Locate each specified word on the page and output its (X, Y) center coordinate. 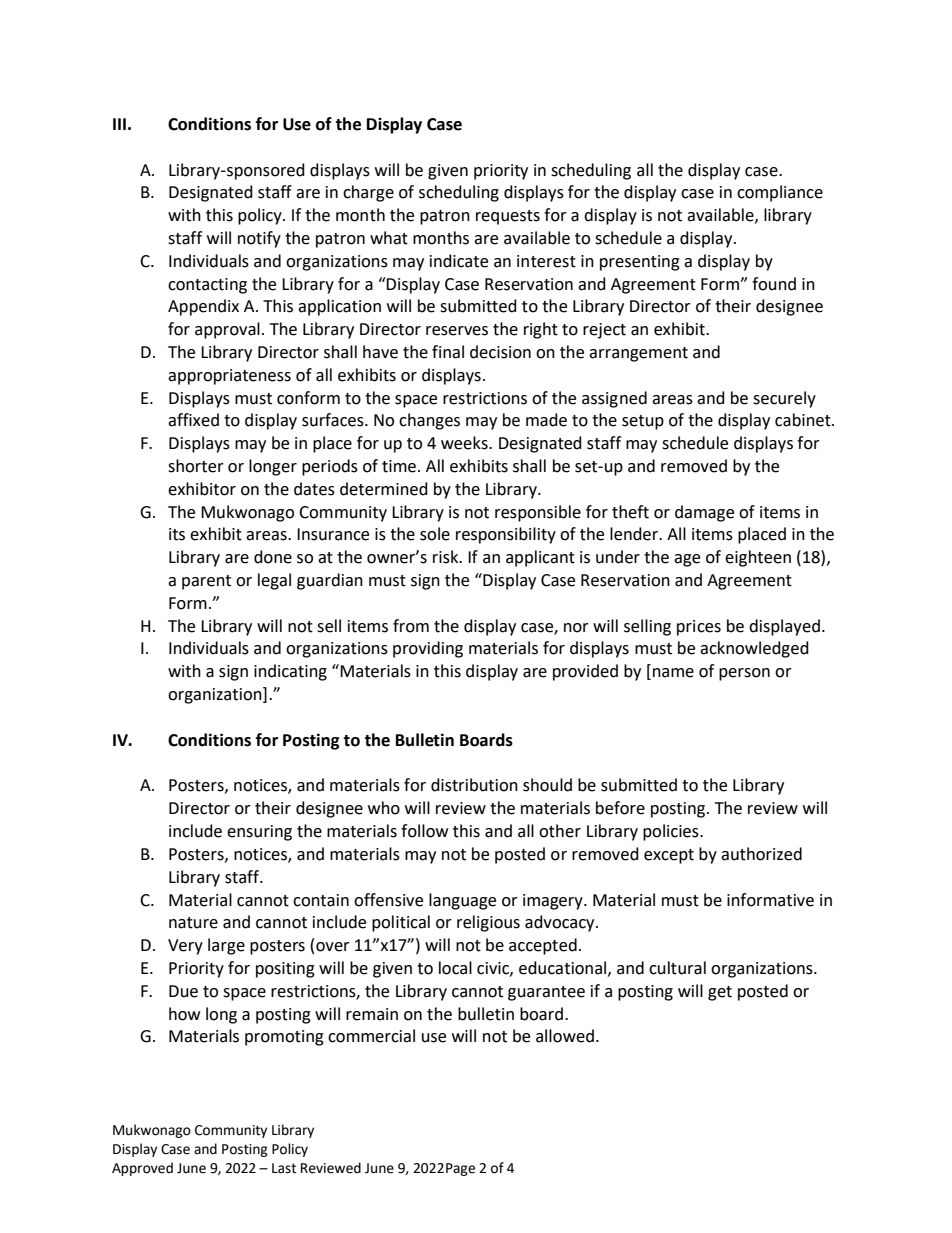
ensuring (259, 833)
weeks (465, 443)
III (119, 124)
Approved (142, 1169)
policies (672, 832)
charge (368, 193)
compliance (780, 193)
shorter (196, 466)
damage (704, 513)
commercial (371, 1036)
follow (424, 831)
